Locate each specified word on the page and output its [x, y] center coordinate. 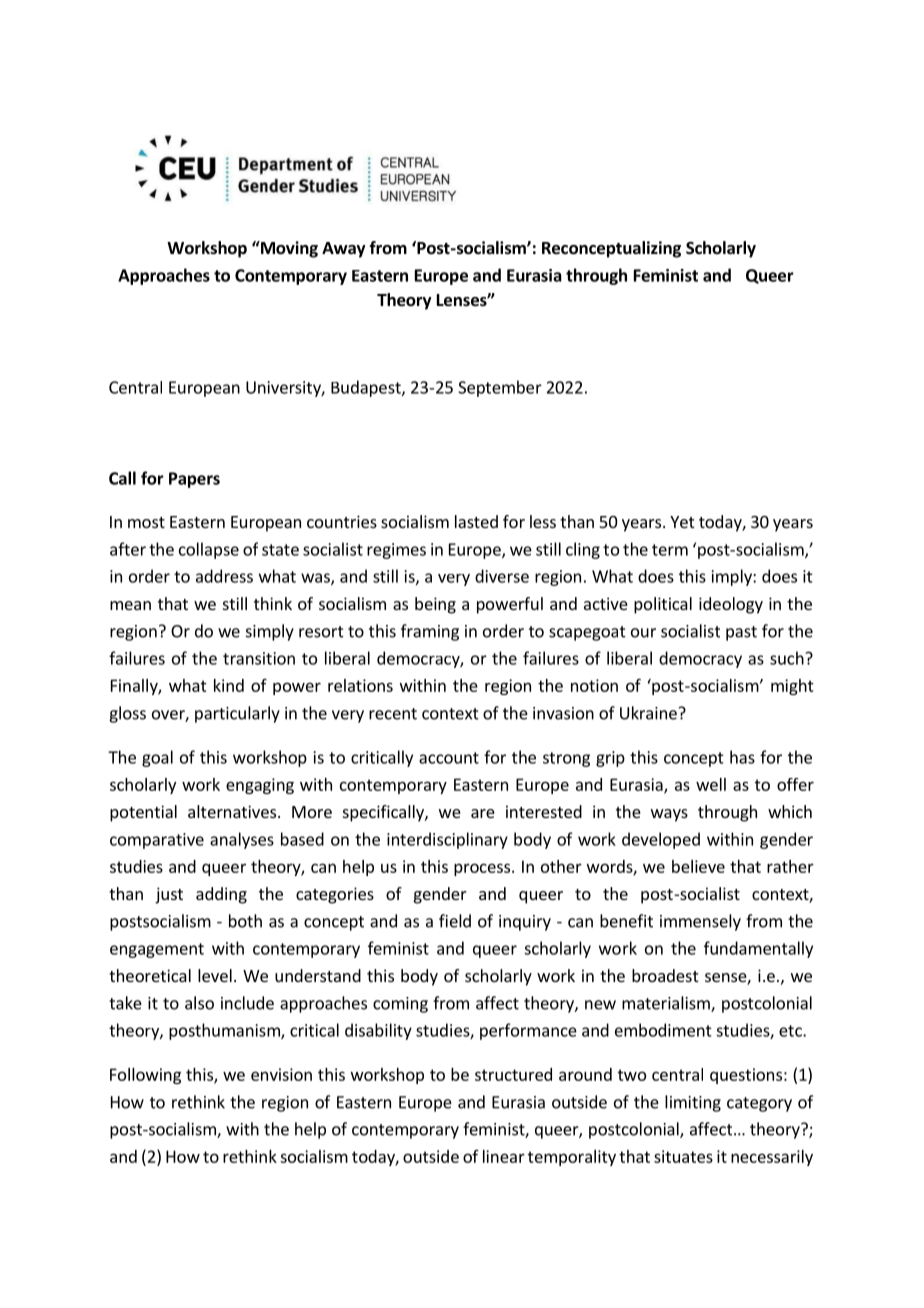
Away [344, 250]
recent [393, 714]
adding [221, 895]
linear [504, 1156]
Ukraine [648, 713]
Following [145, 1076]
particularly [237, 714]
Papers [194, 480]
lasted [476, 521]
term [670, 550]
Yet [682, 522]
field [455, 921]
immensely [700, 922]
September [500, 388]
